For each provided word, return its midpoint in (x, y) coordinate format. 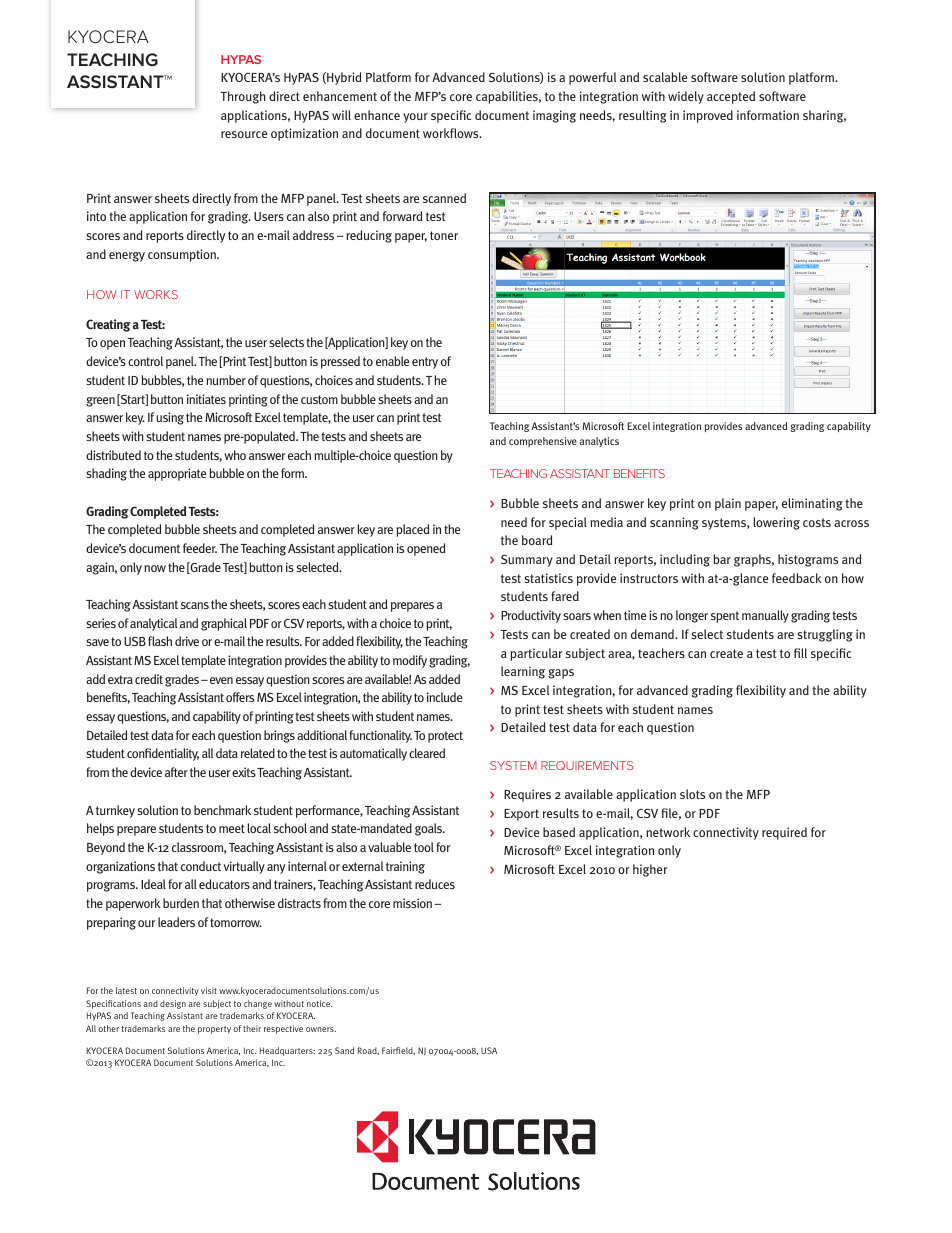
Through (242, 97)
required (784, 833)
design (173, 1004)
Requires (527, 795)
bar (722, 559)
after (176, 772)
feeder (200, 548)
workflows (452, 133)
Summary (527, 560)
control (145, 361)
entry (425, 363)
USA (489, 1050)
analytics (599, 442)
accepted (731, 97)
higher (650, 870)
